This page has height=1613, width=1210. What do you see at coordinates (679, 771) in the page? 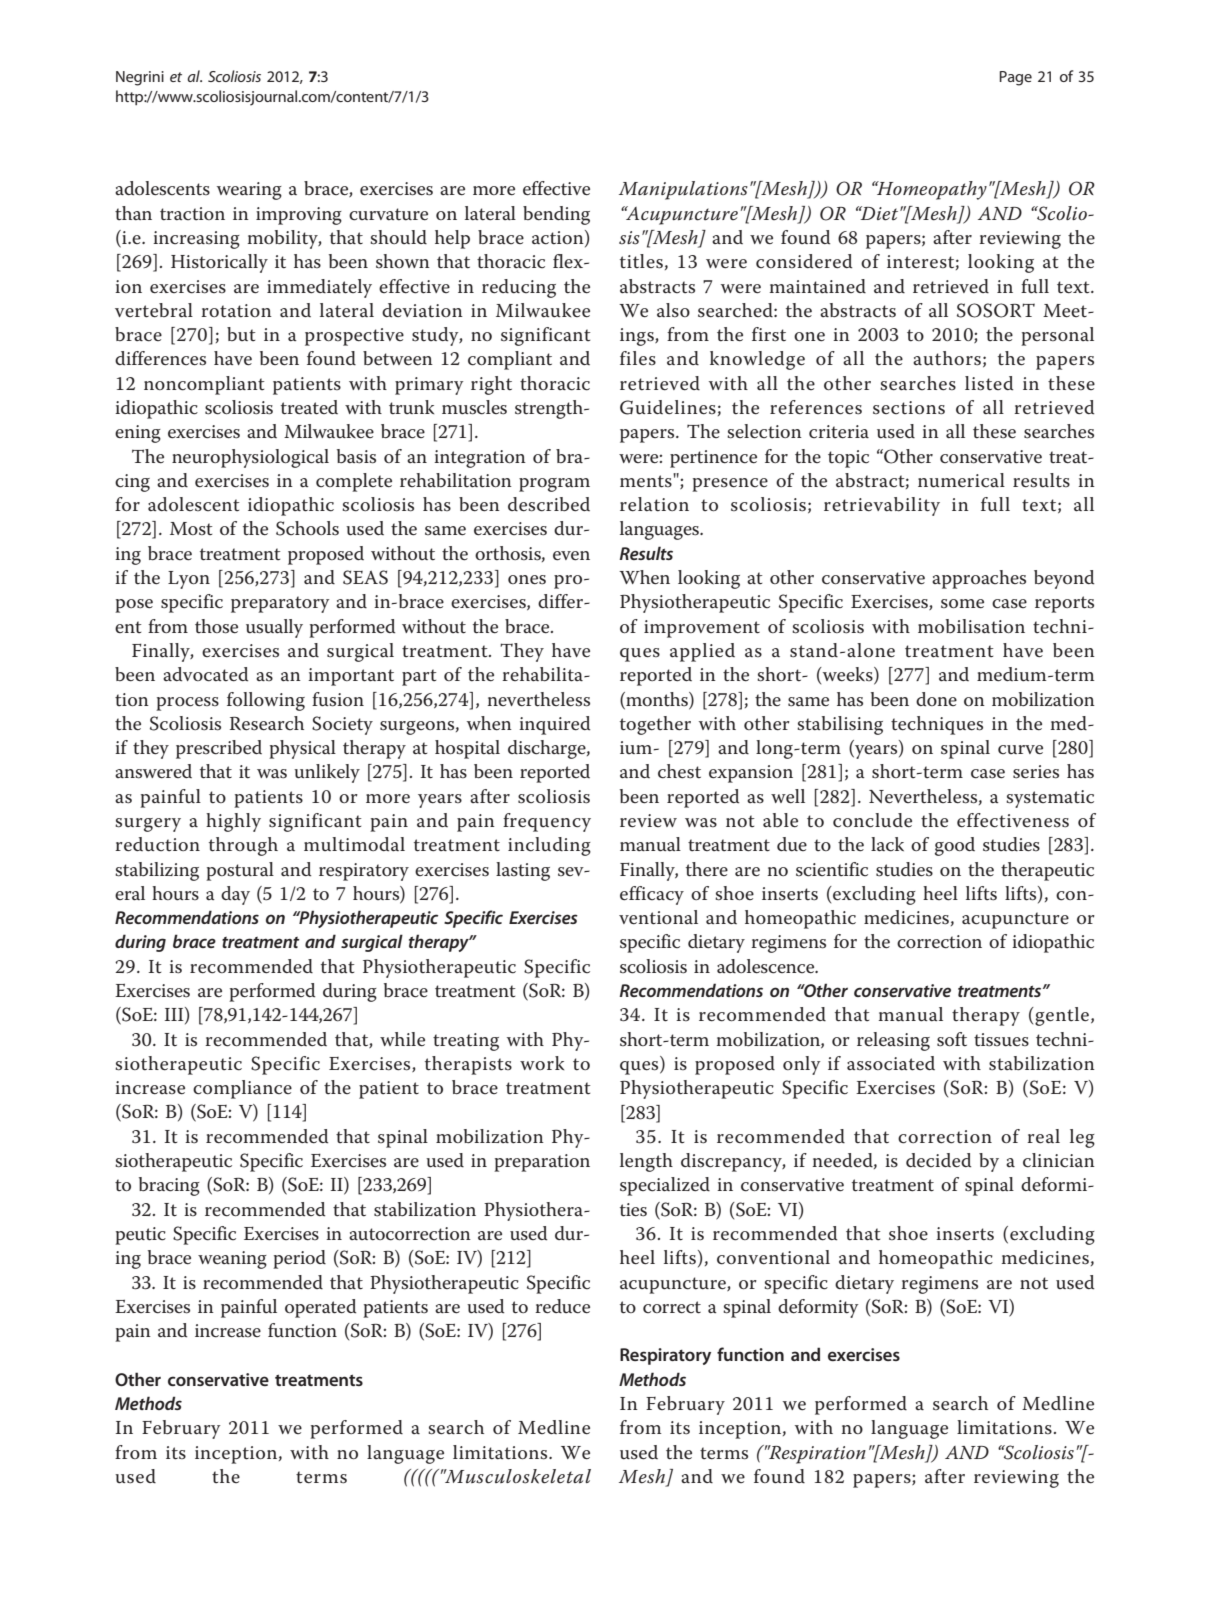
I see `chest` at bounding box center [679, 771].
